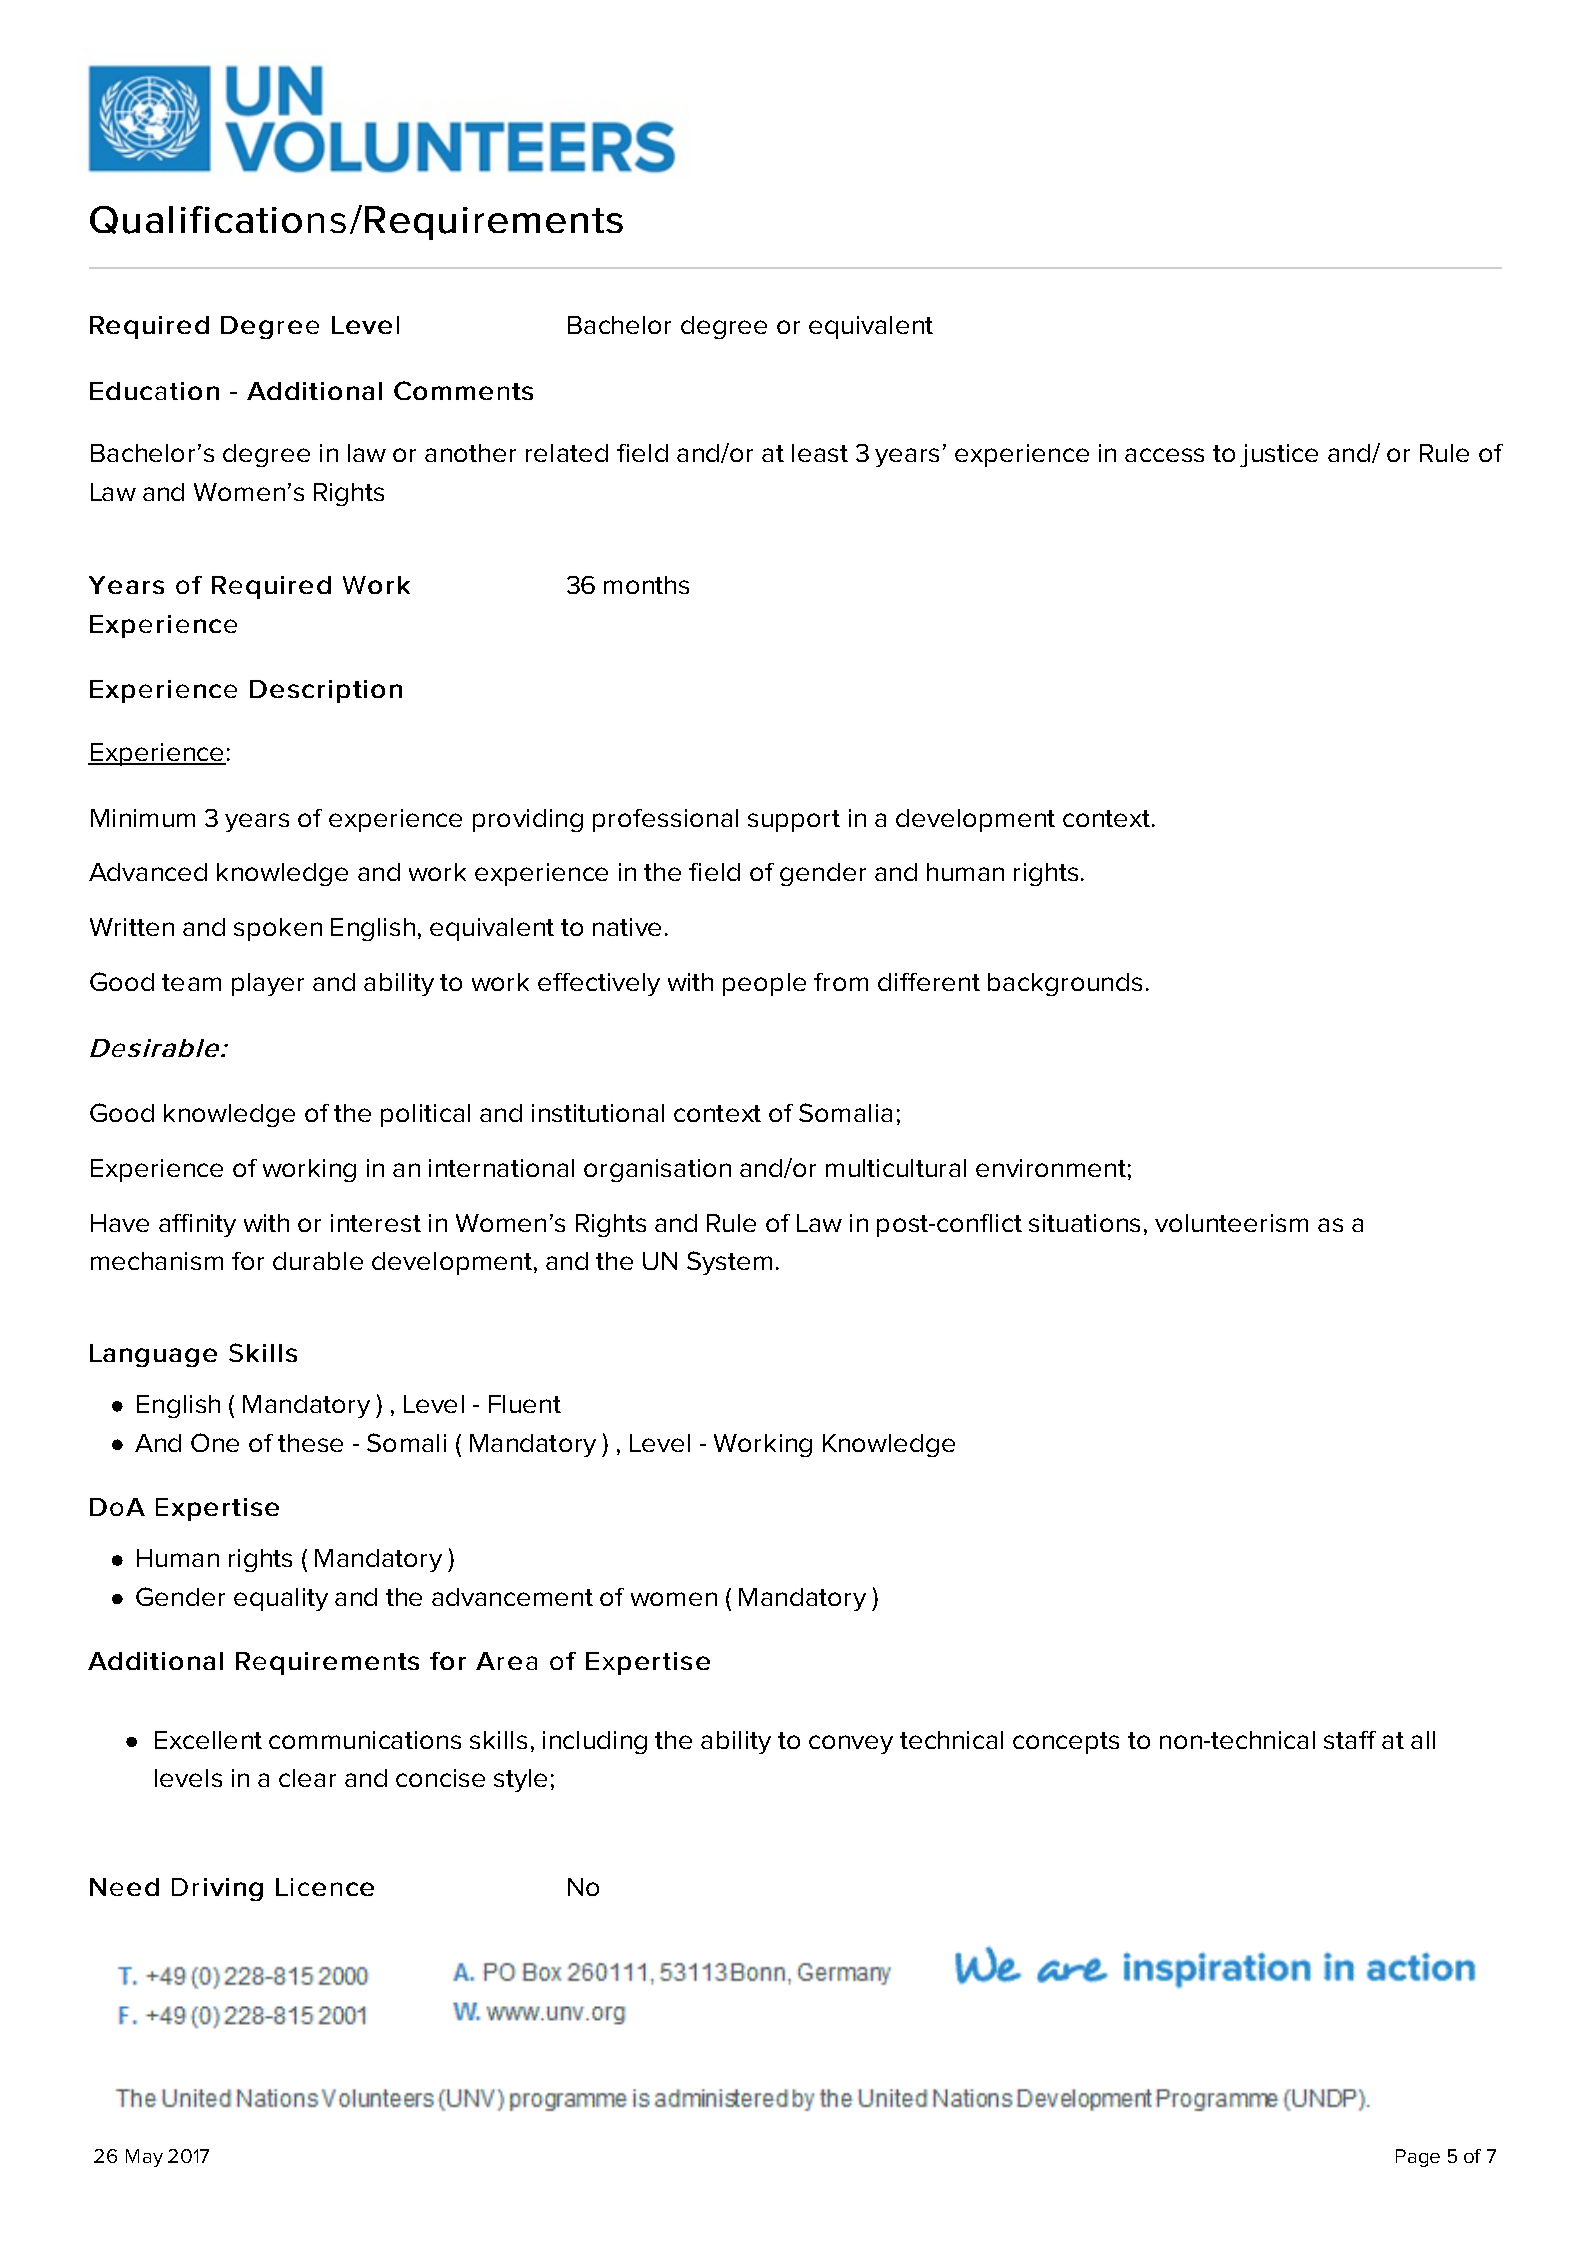 Image resolution: width=1592 pixels, height=2253 pixels. Describe the element at coordinates (144, 2158) in the document. I see `May` at that location.
